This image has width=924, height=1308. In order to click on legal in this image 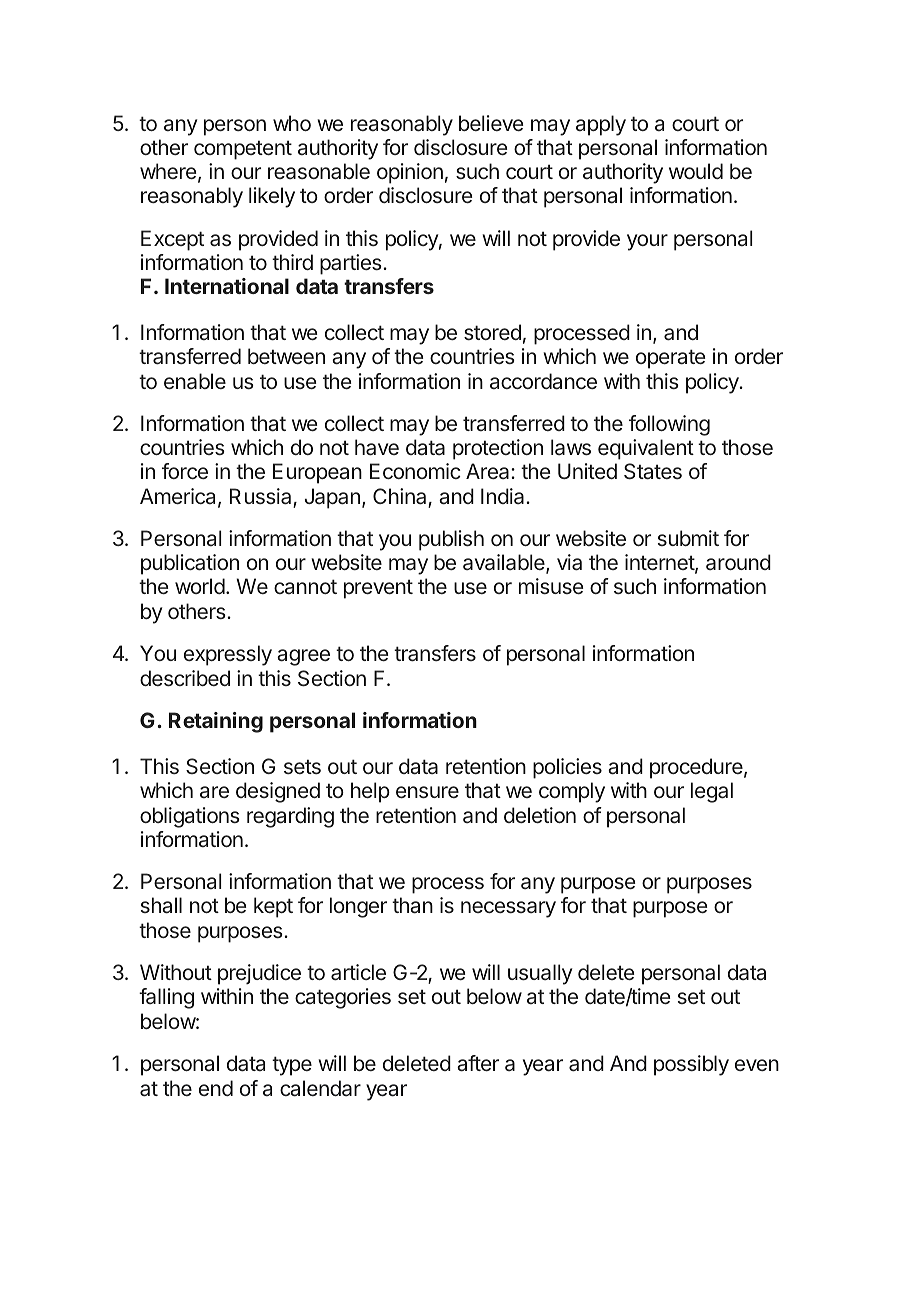, I will do `click(712, 792)`.
